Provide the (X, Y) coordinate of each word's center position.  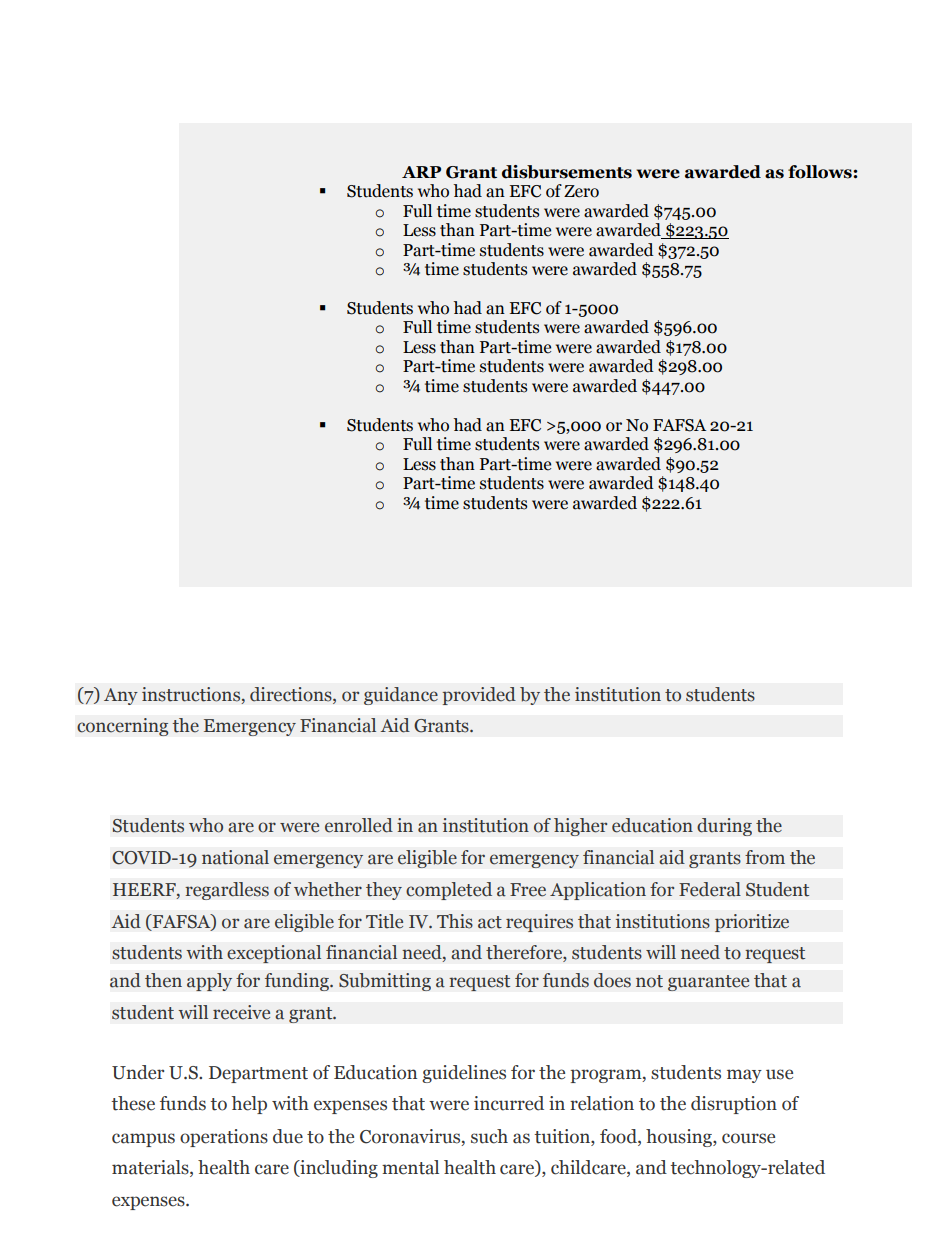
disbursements (567, 172)
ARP (421, 172)
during (724, 827)
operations (224, 1138)
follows (821, 172)
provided (479, 696)
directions (292, 695)
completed (449, 891)
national (235, 857)
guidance (401, 696)
